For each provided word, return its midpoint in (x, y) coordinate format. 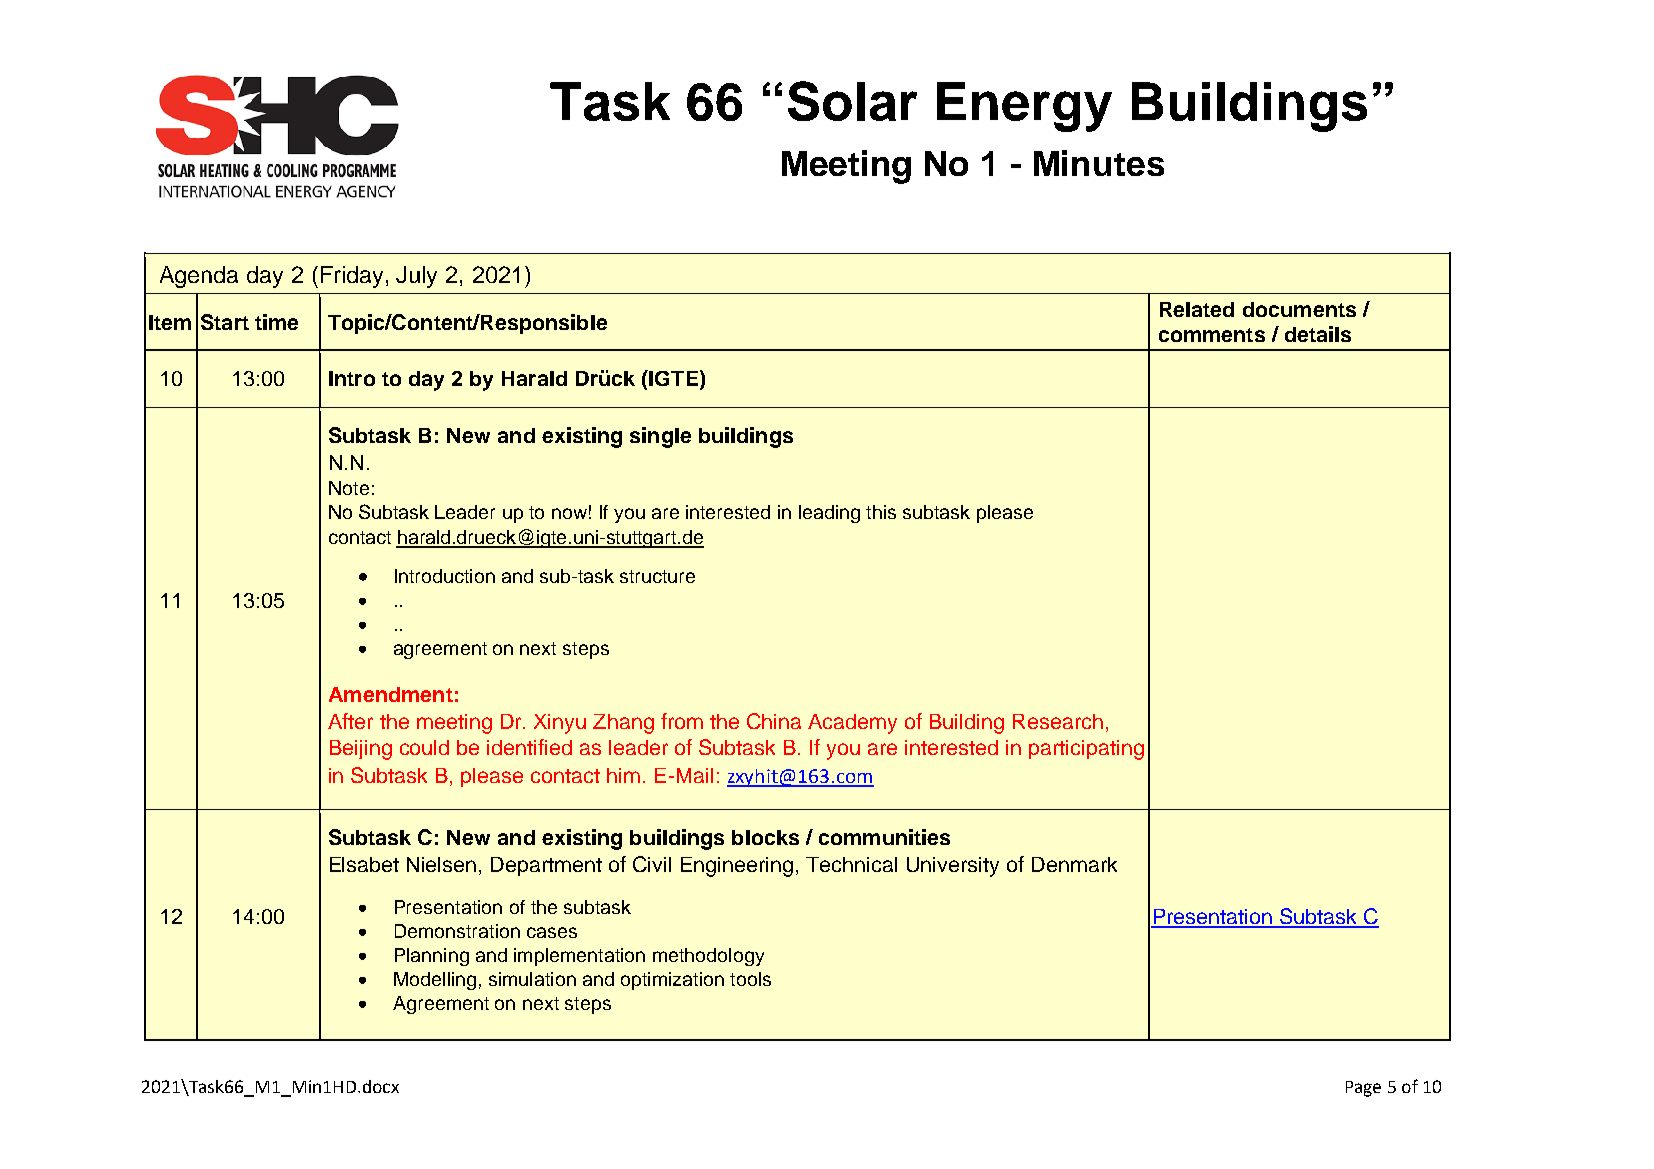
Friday (352, 277)
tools (750, 979)
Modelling (435, 981)
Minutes (1099, 163)
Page (1363, 1089)
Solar (852, 101)
